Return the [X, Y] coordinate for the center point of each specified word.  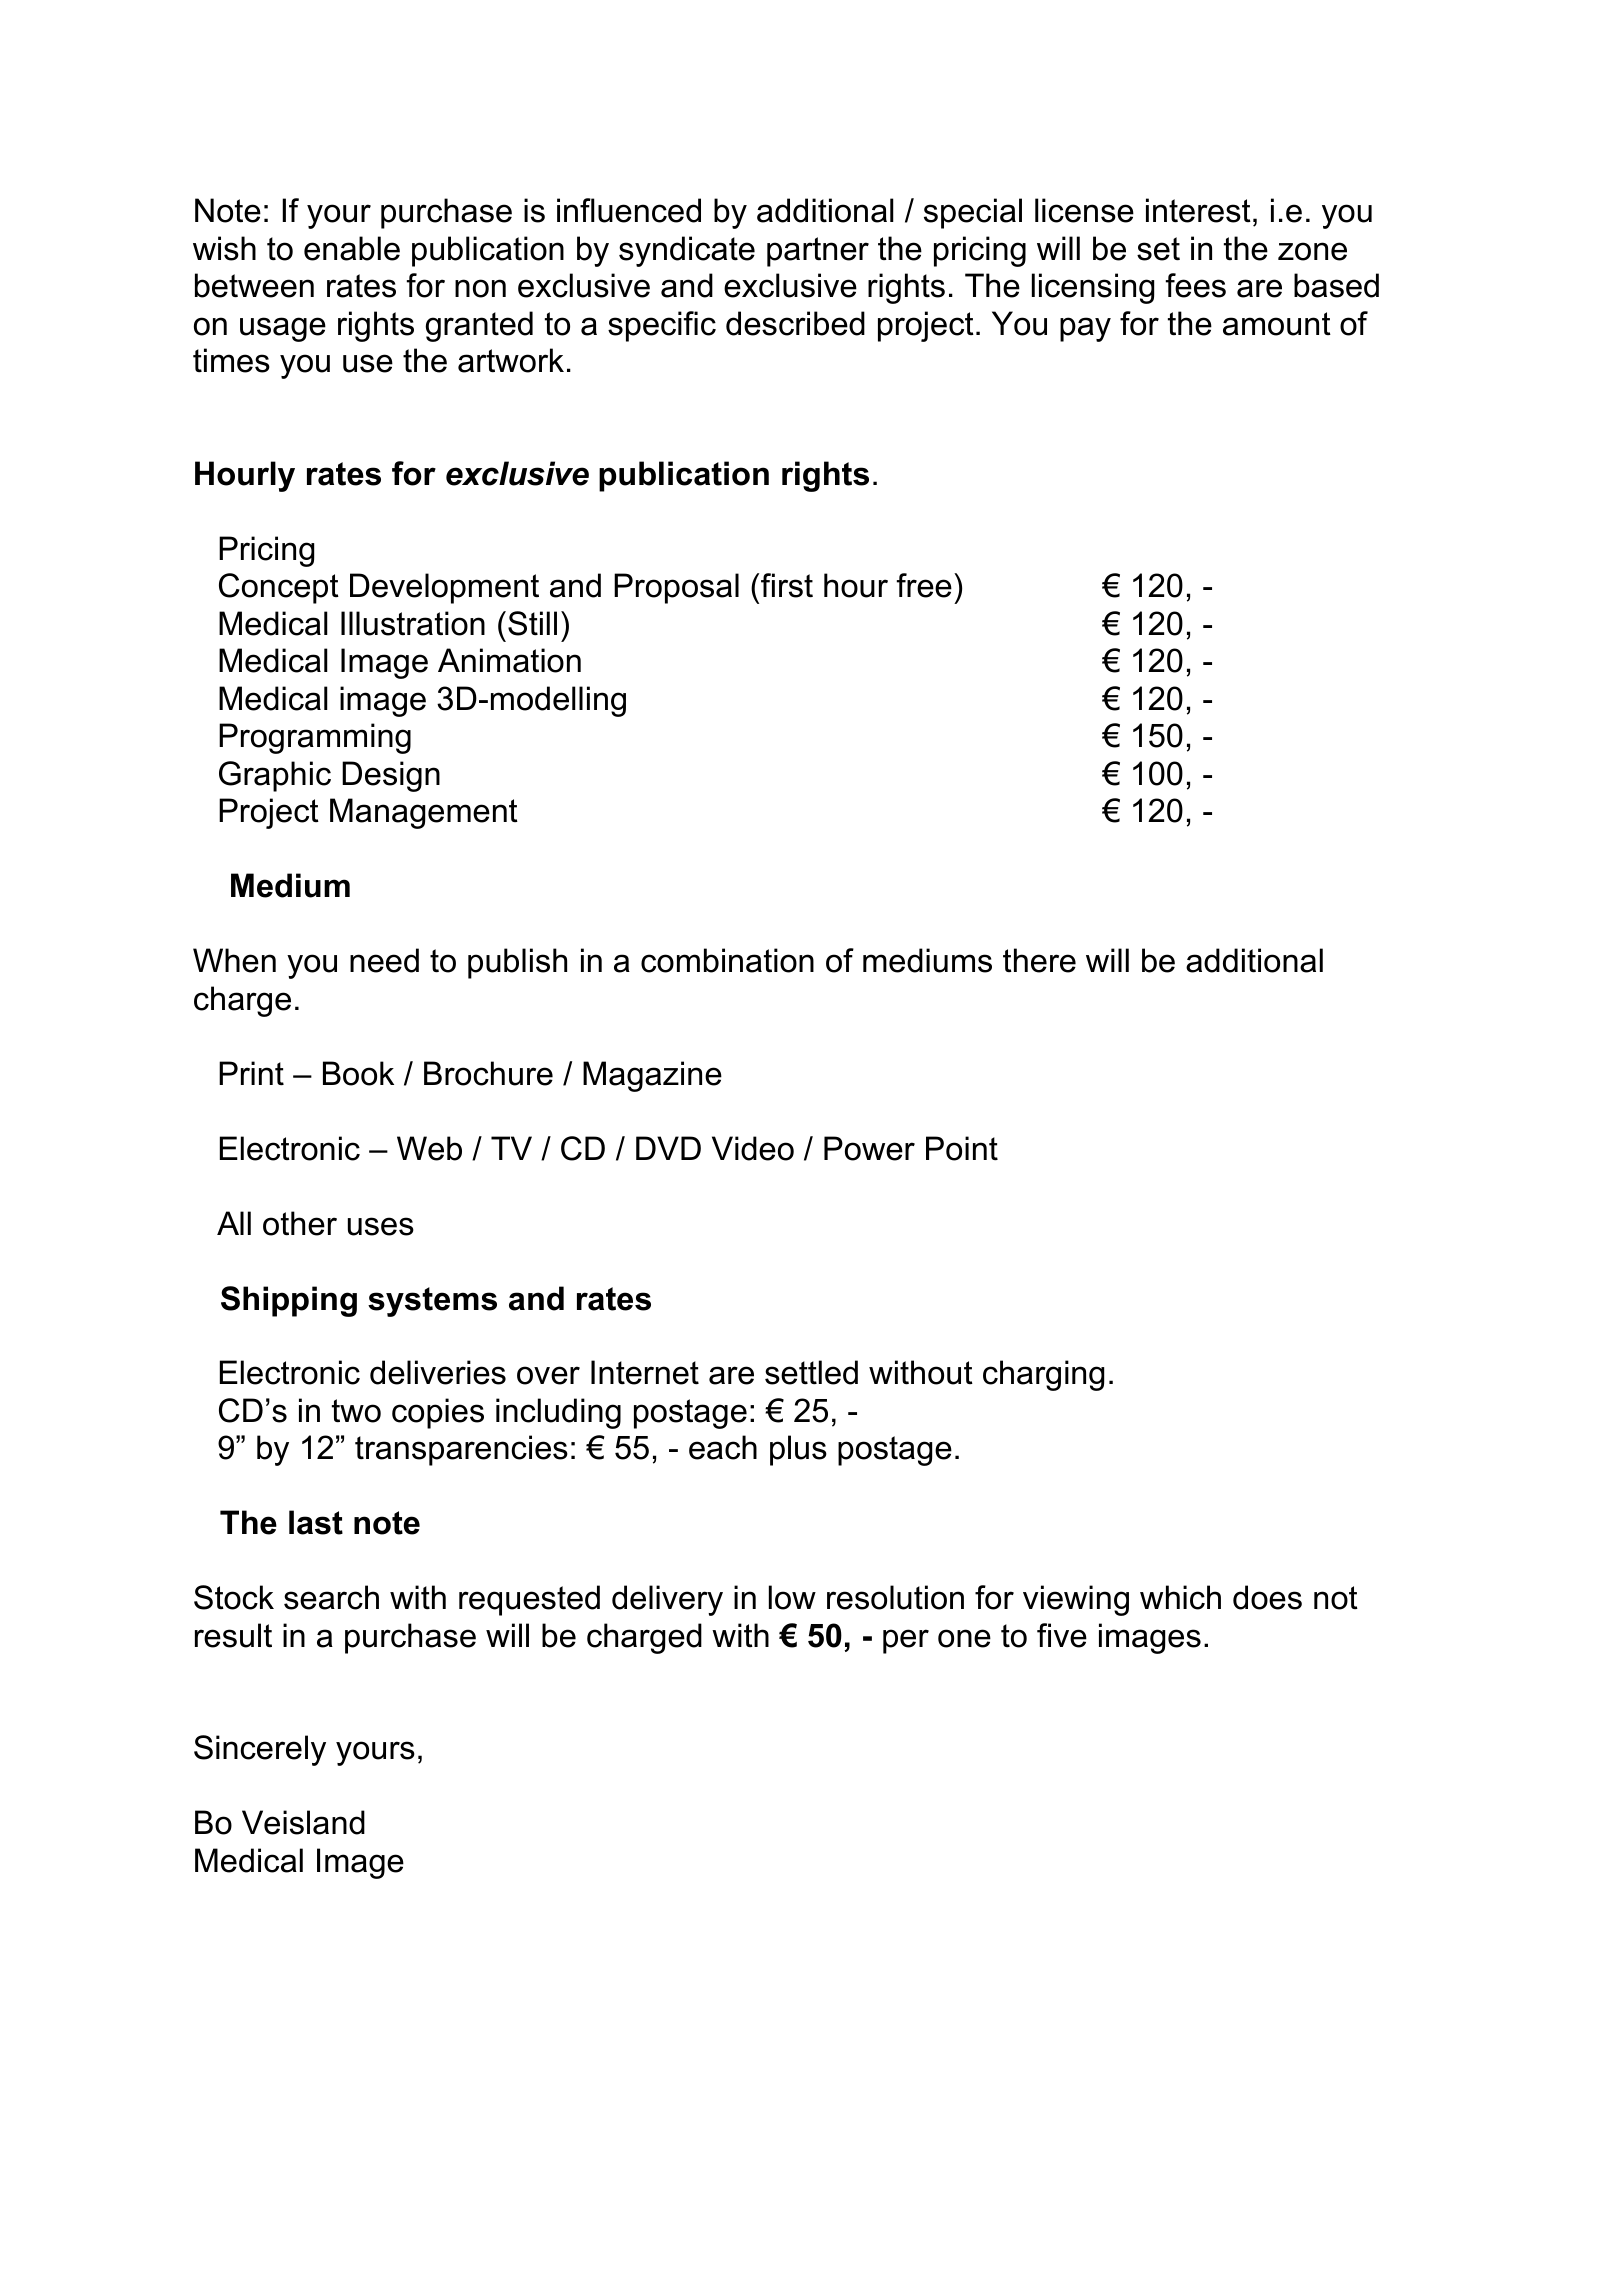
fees [1196, 285]
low [792, 1597]
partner [818, 252]
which [1180, 1597]
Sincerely [260, 1750]
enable [352, 248]
